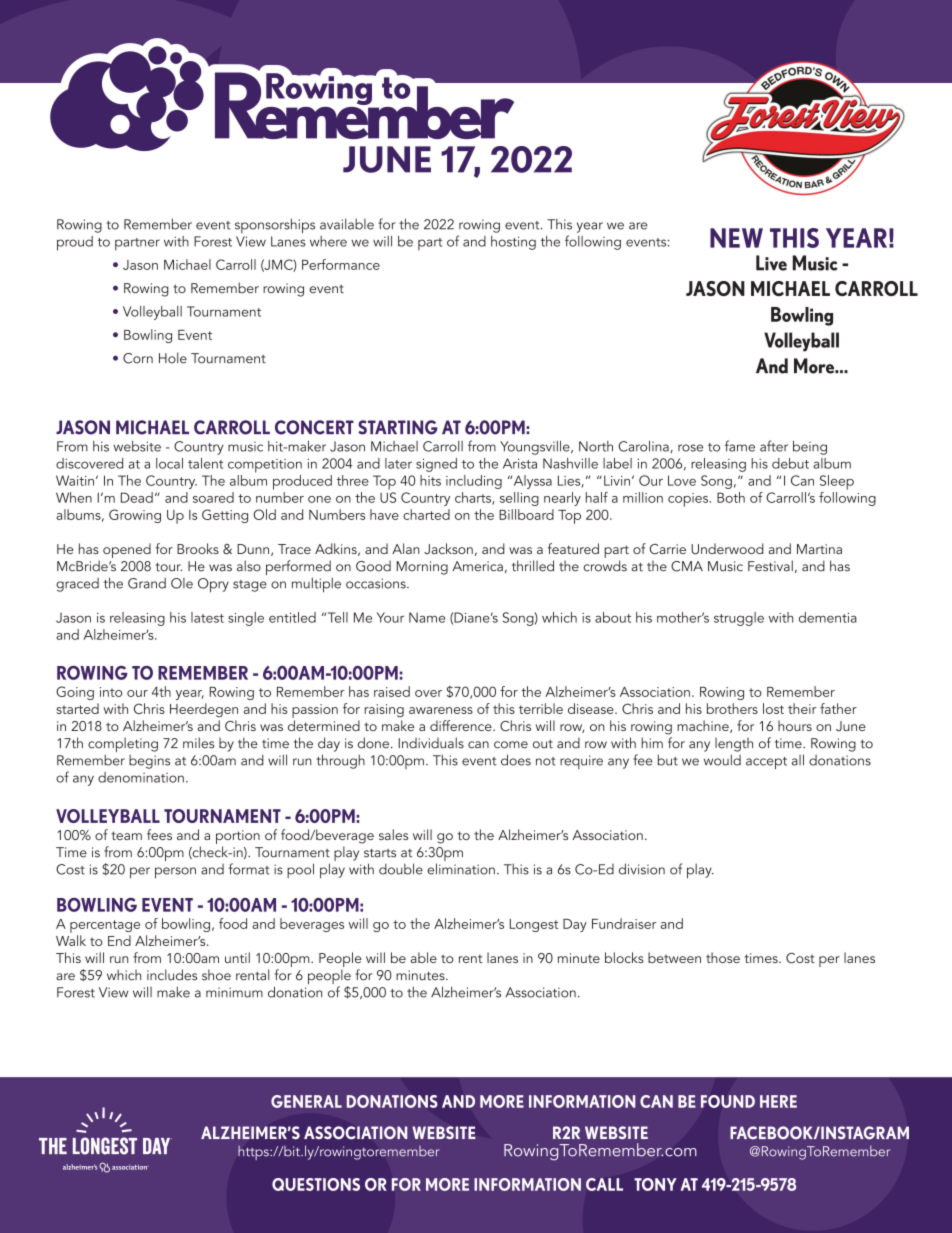 The height and width of the document is (1233, 952). What do you see at coordinates (723, 957) in the document?
I see `those` at bounding box center [723, 957].
